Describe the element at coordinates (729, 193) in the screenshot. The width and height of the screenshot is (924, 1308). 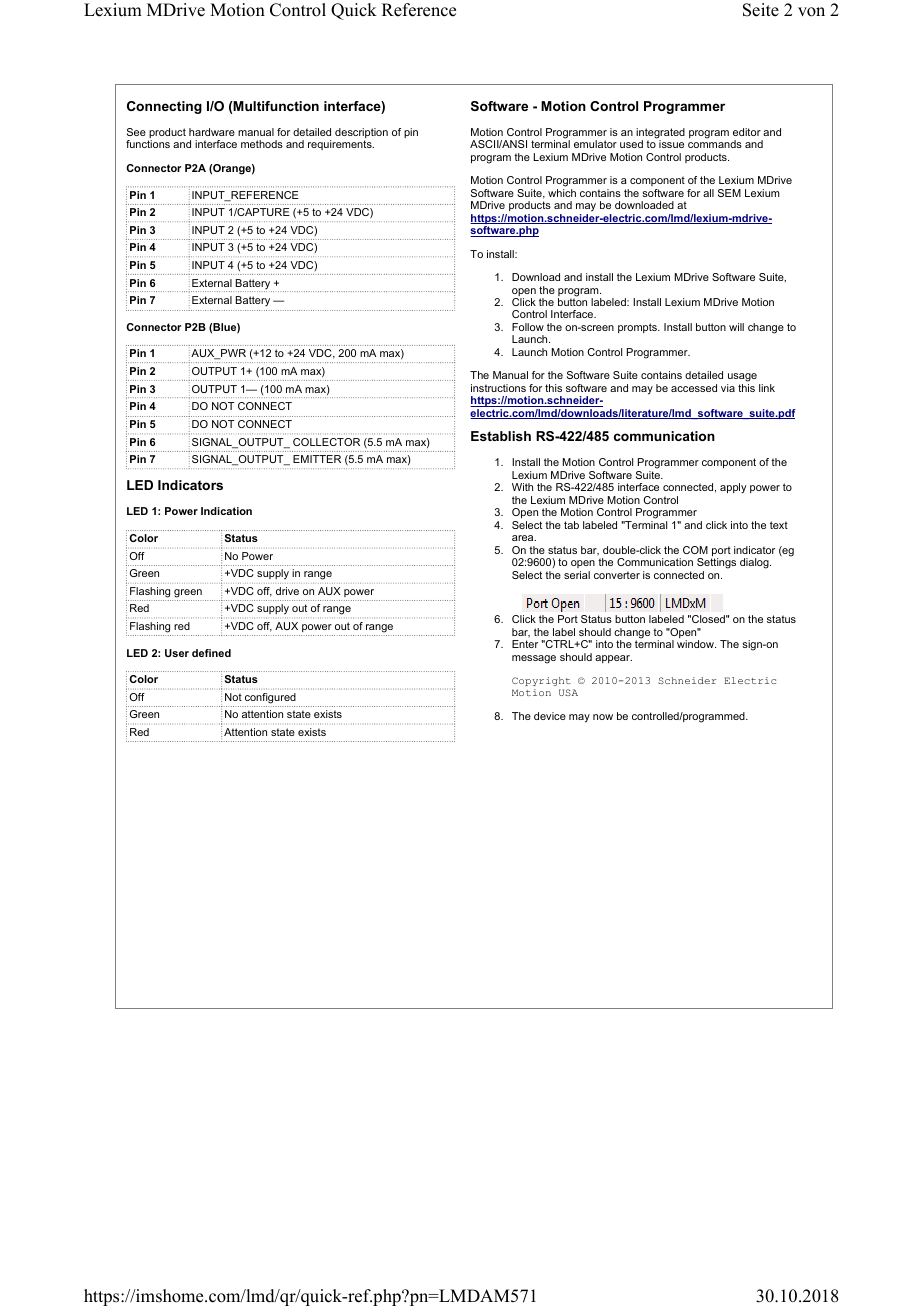
I see `SEM` at that location.
